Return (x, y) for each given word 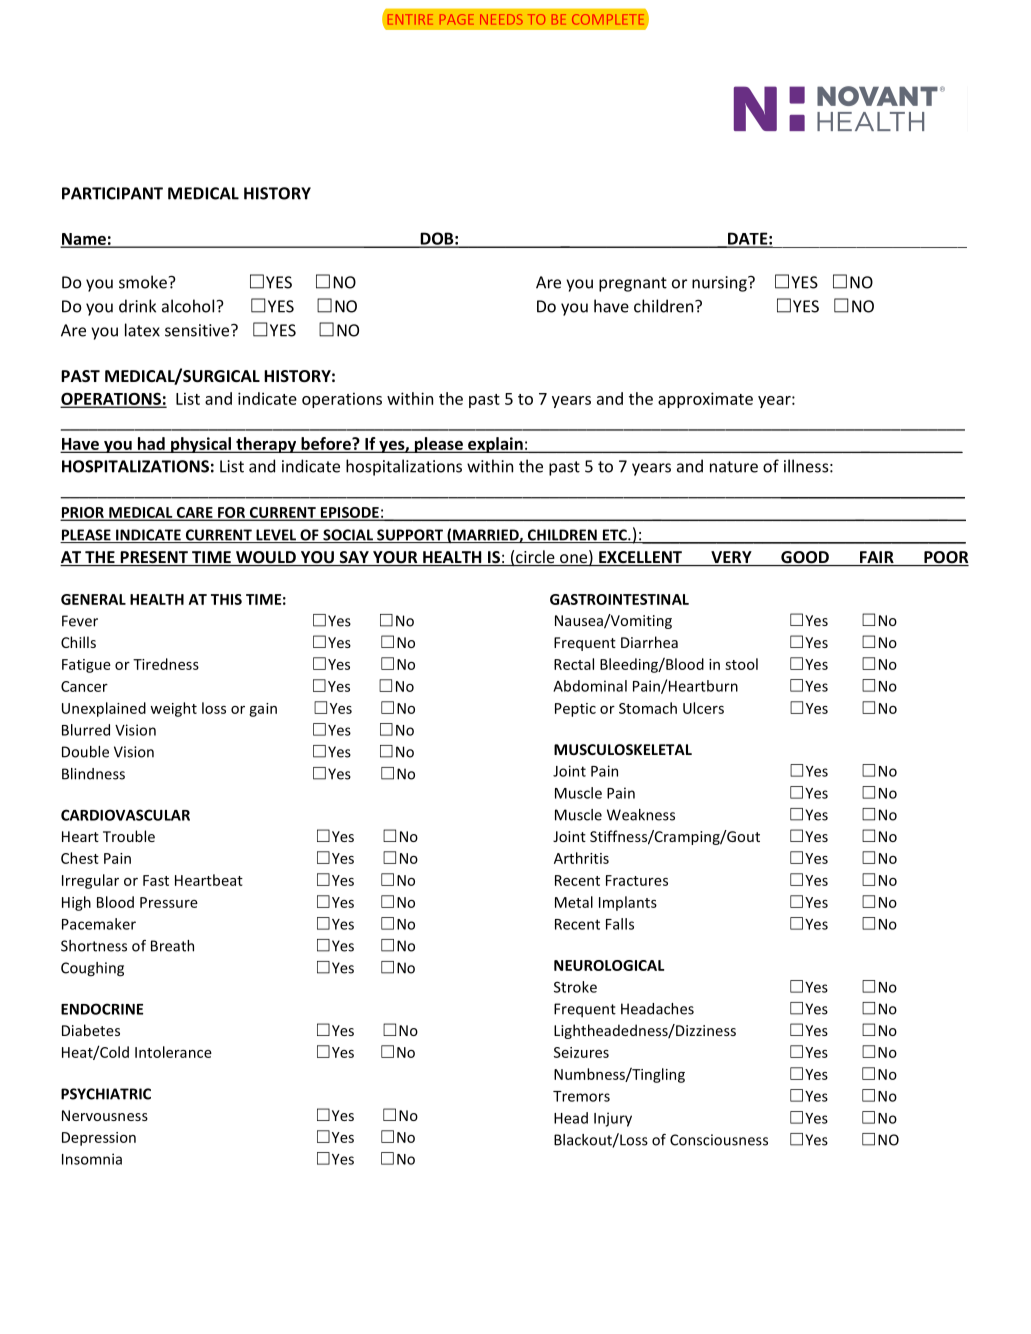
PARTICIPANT (112, 193)
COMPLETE (608, 19)
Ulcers (703, 708)
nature (734, 467)
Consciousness (719, 1140)
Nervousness (105, 1115)
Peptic (575, 710)
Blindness (93, 774)
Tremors (581, 1096)
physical (201, 445)
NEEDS (501, 19)
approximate (705, 400)
